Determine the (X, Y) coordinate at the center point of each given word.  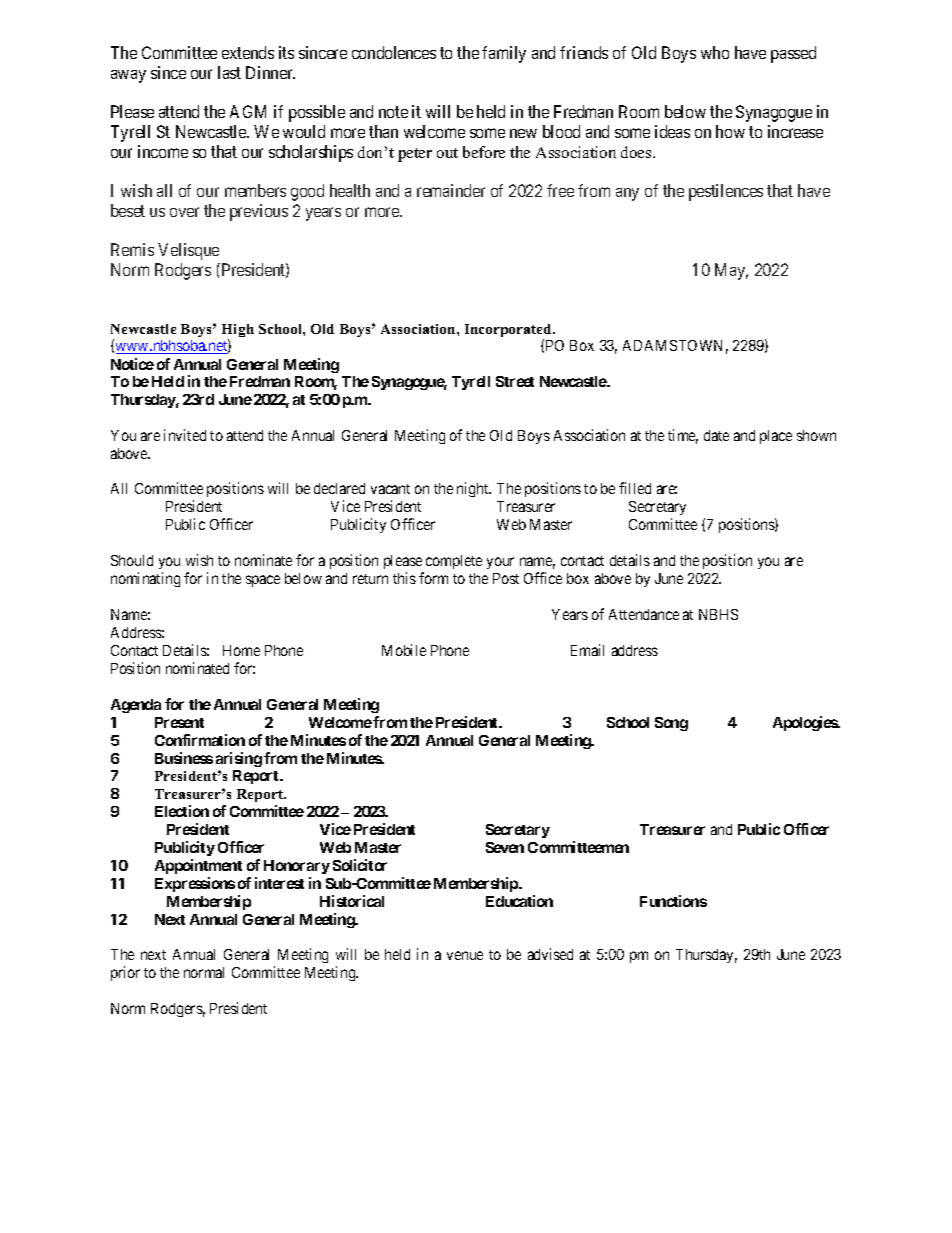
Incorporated (509, 332)
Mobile (404, 650)
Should (132, 560)
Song (671, 724)
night (474, 489)
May (731, 271)
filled (635, 488)
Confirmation (200, 740)
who (715, 52)
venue (465, 955)
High (238, 332)
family (504, 54)
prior (125, 973)
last (229, 72)
